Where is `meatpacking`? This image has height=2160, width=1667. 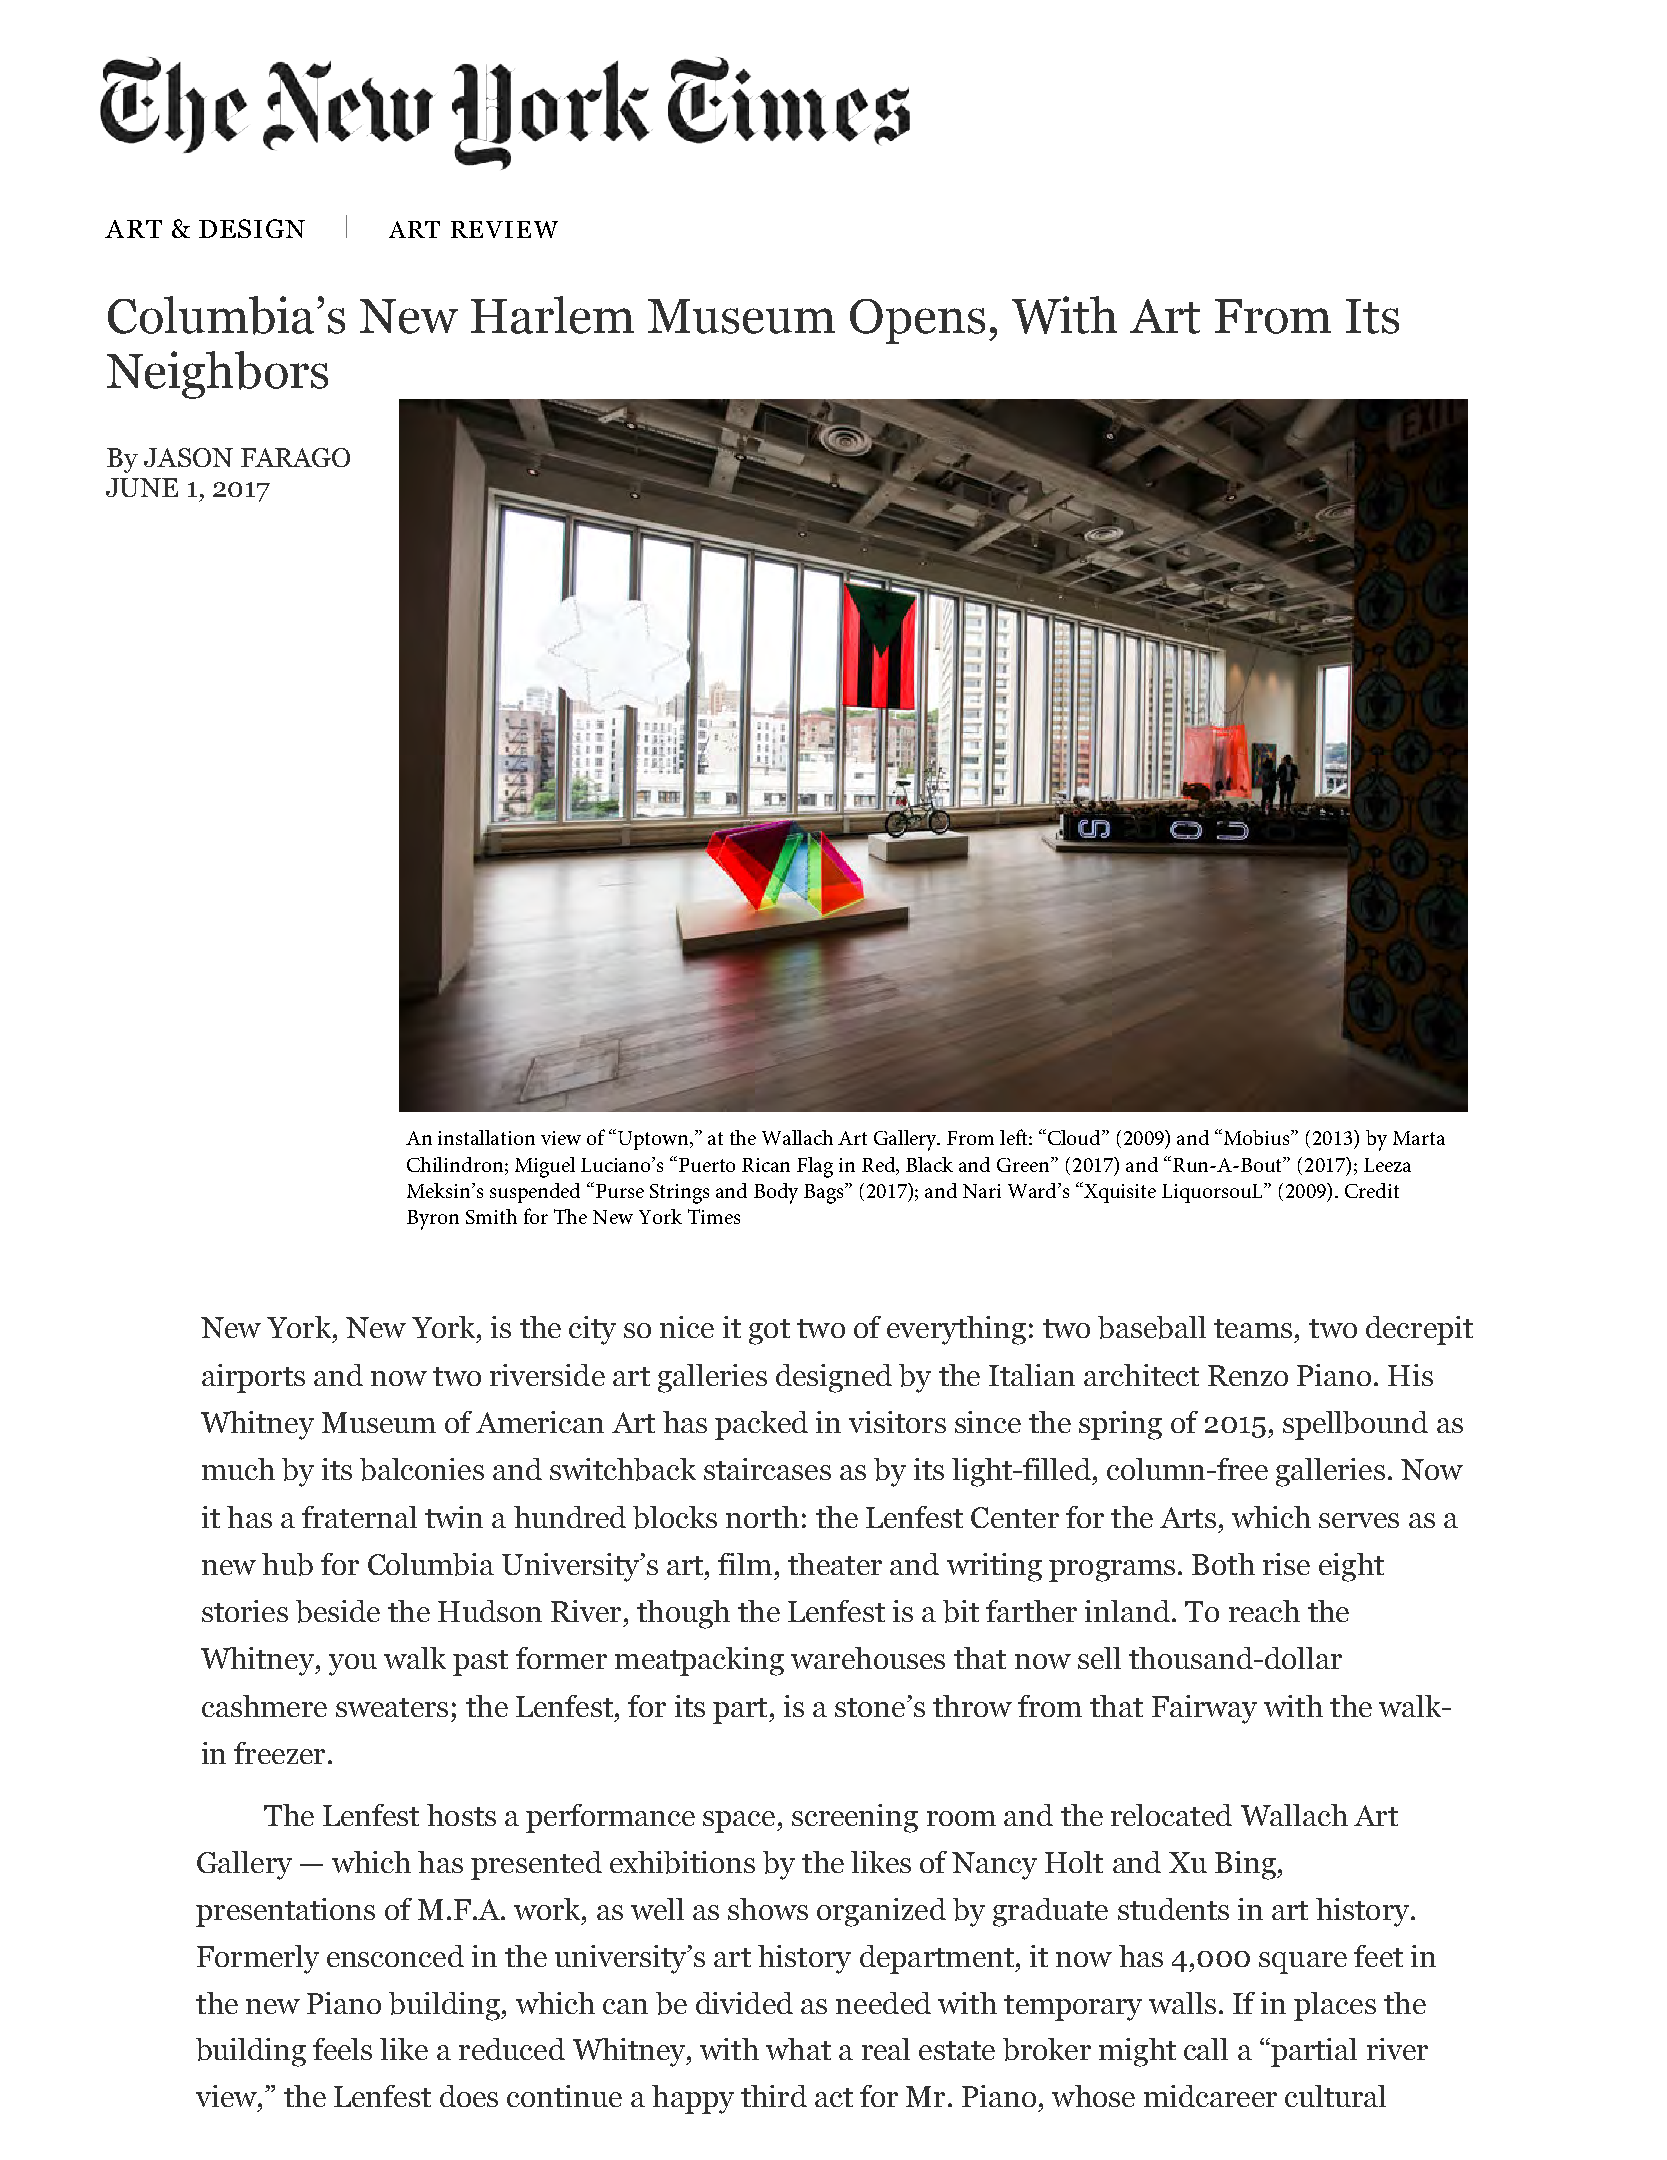
meatpacking is located at coordinates (699, 1661).
